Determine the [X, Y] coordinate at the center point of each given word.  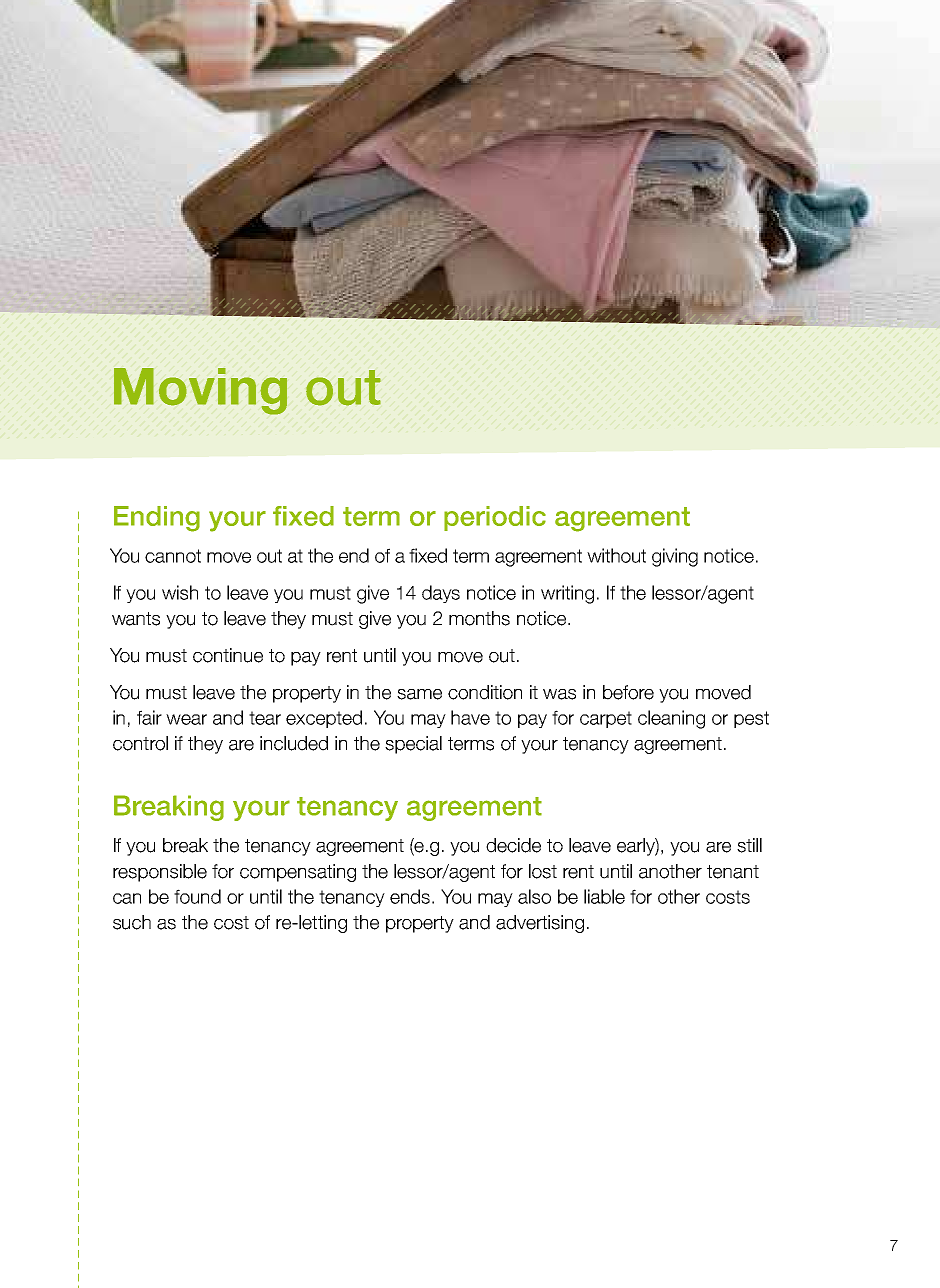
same [419, 694]
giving [675, 557]
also [534, 896]
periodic [495, 518]
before [628, 692]
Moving [200, 391]
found [197, 896]
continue [228, 655]
